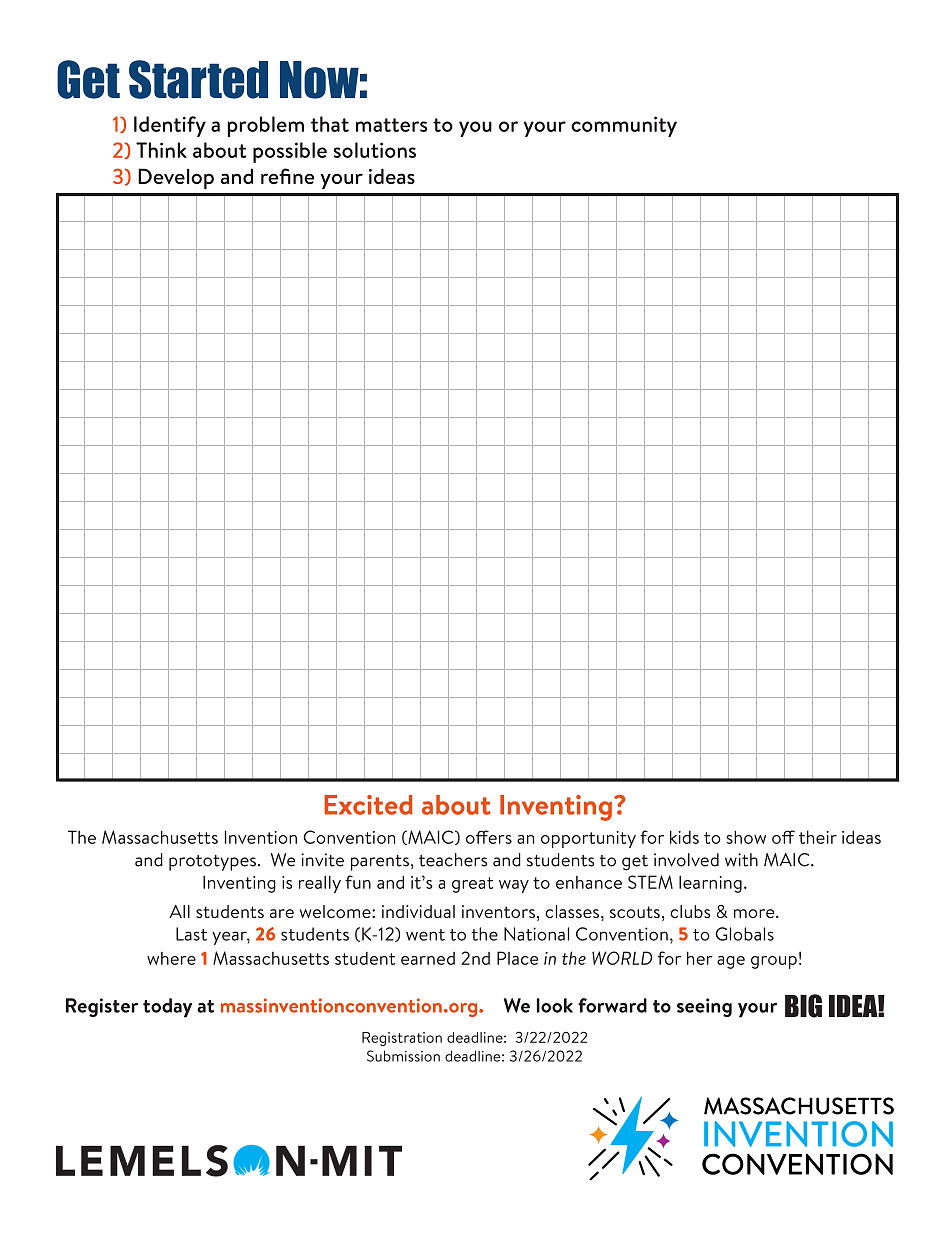 This page has width=952, height=1233. Describe the element at coordinates (704, 1007) in the page. I see `seeing` at that location.
